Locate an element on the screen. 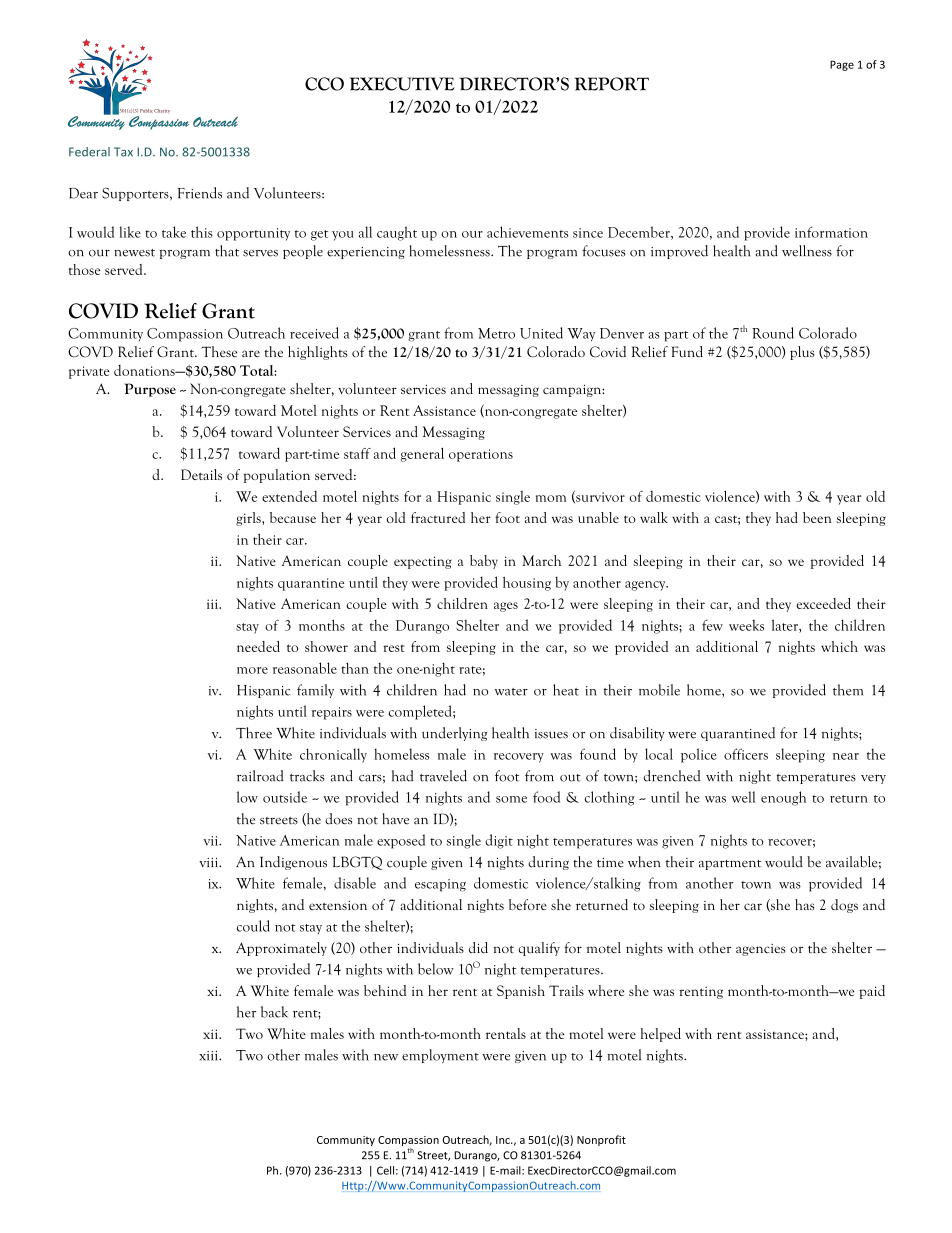 This screenshot has width=952, height=1233. plus is located at coordinates (802, 353).
